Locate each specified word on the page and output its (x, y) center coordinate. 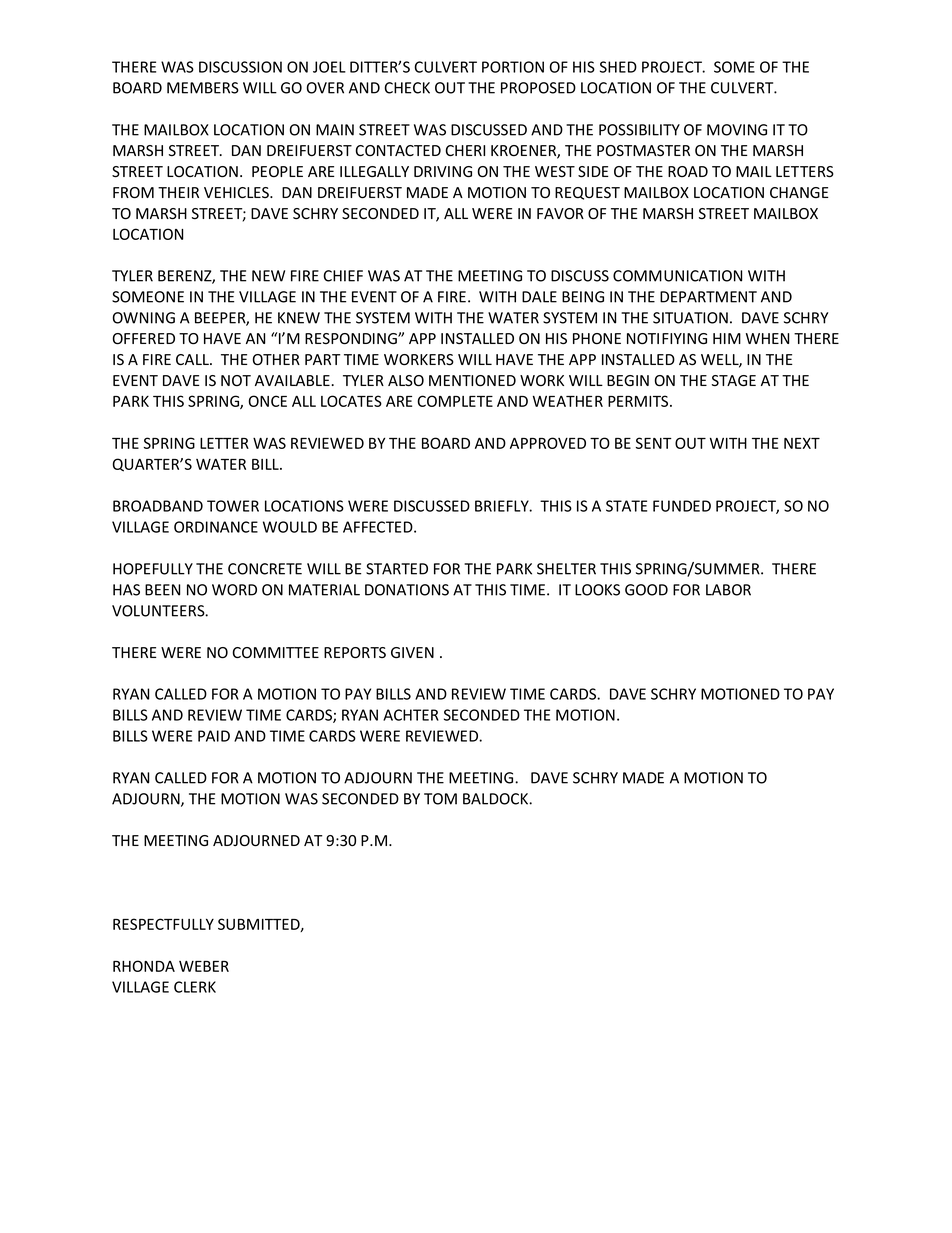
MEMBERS (203, 88)
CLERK (195, 987)
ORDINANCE (216, 527)
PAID (214, 736)
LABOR (728, 590)
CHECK (407, 88)
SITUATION (690, 318)
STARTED (397, 569)
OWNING (144, 318)
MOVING (737, 130)
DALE (539, 297)
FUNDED (682, 506)
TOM (440, 799)
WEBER (204, 966)
